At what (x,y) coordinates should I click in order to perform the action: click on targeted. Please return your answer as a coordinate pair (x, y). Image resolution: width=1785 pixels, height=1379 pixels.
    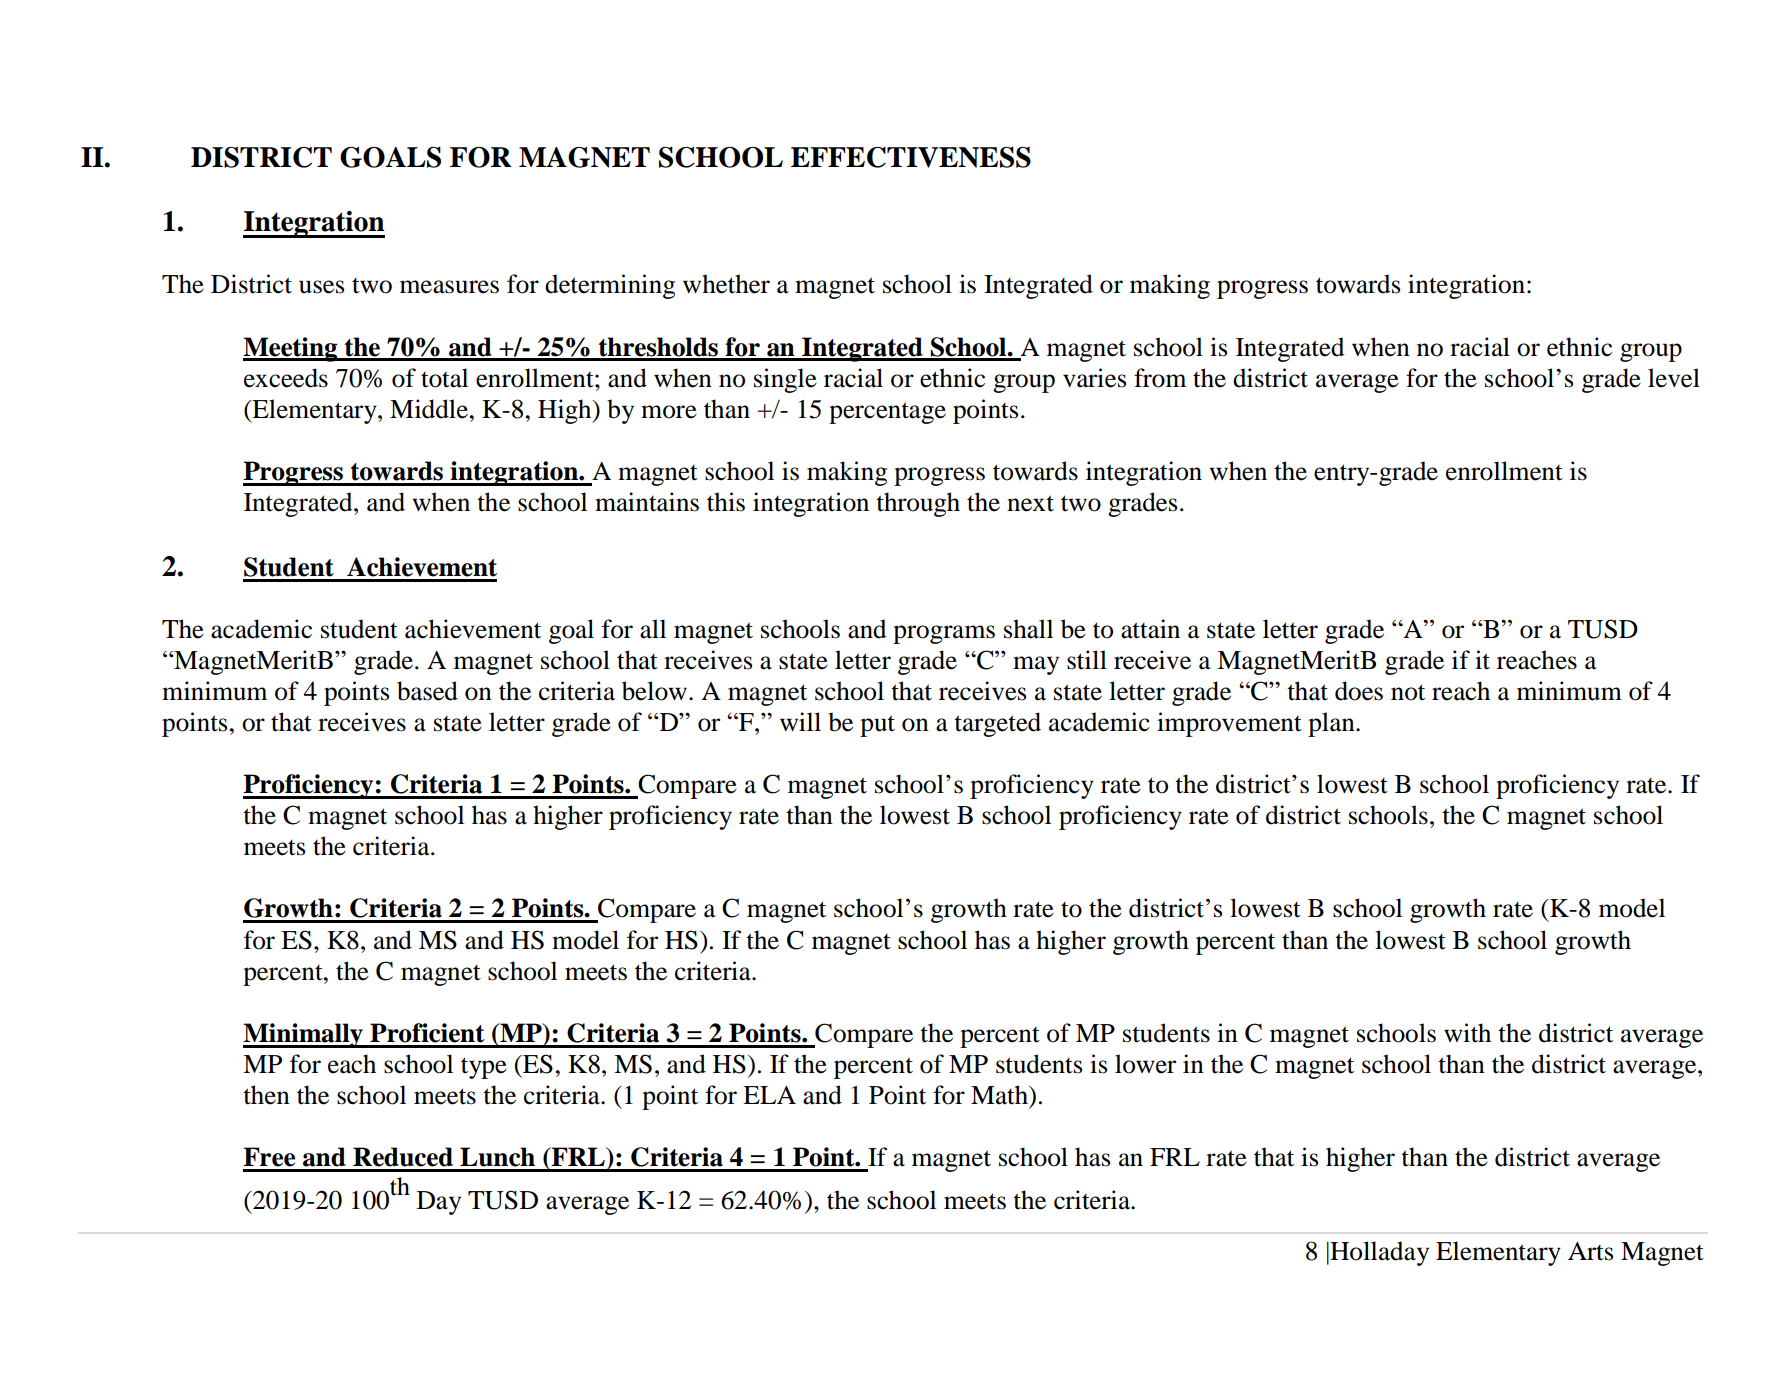
    Looking at the image, I should click on (997, 724).
